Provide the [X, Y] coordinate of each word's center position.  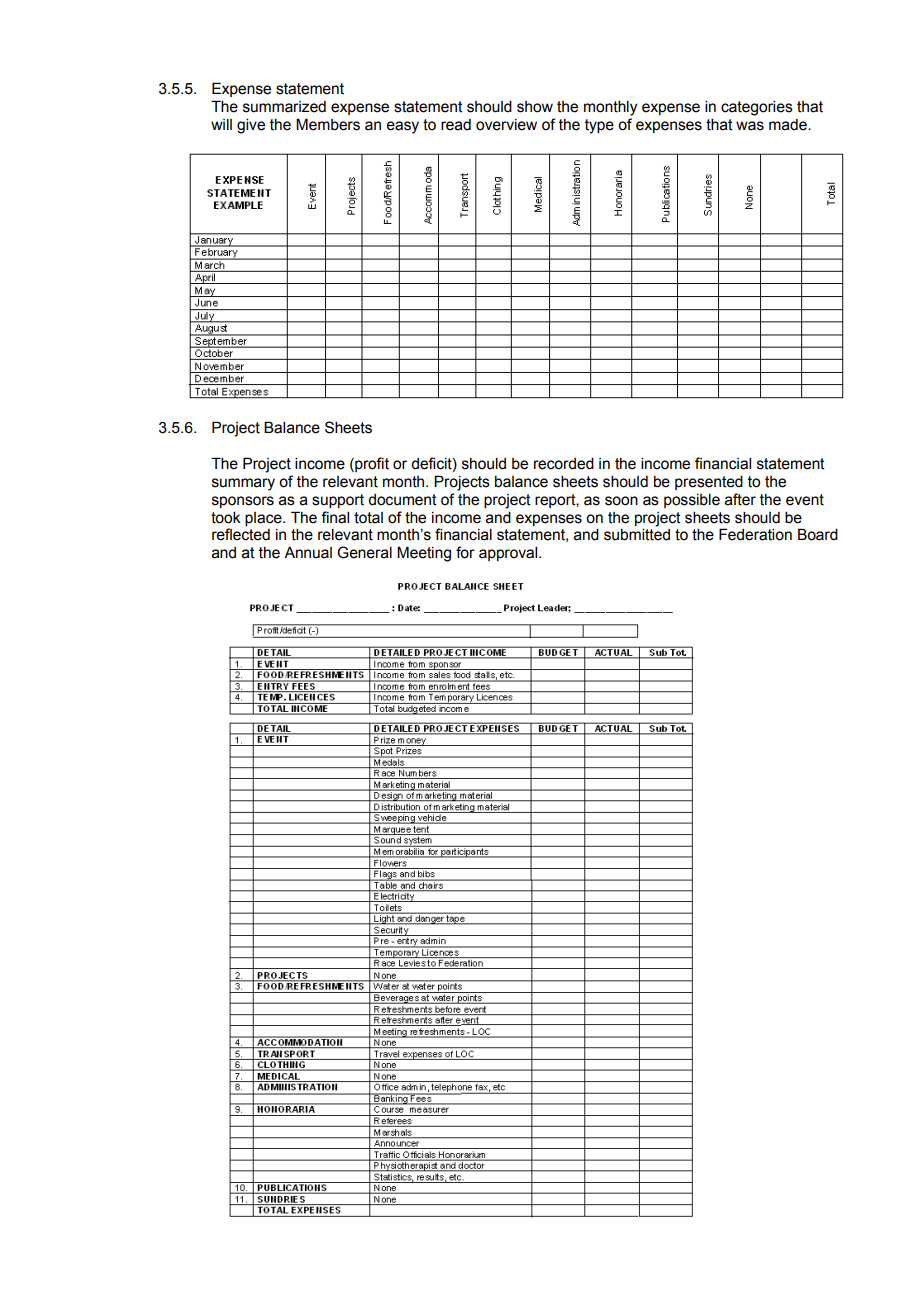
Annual [308, 553]
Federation [755, 534]
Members [328, 124]
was [750, 126]
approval [509, 554]
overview [506, 125]
